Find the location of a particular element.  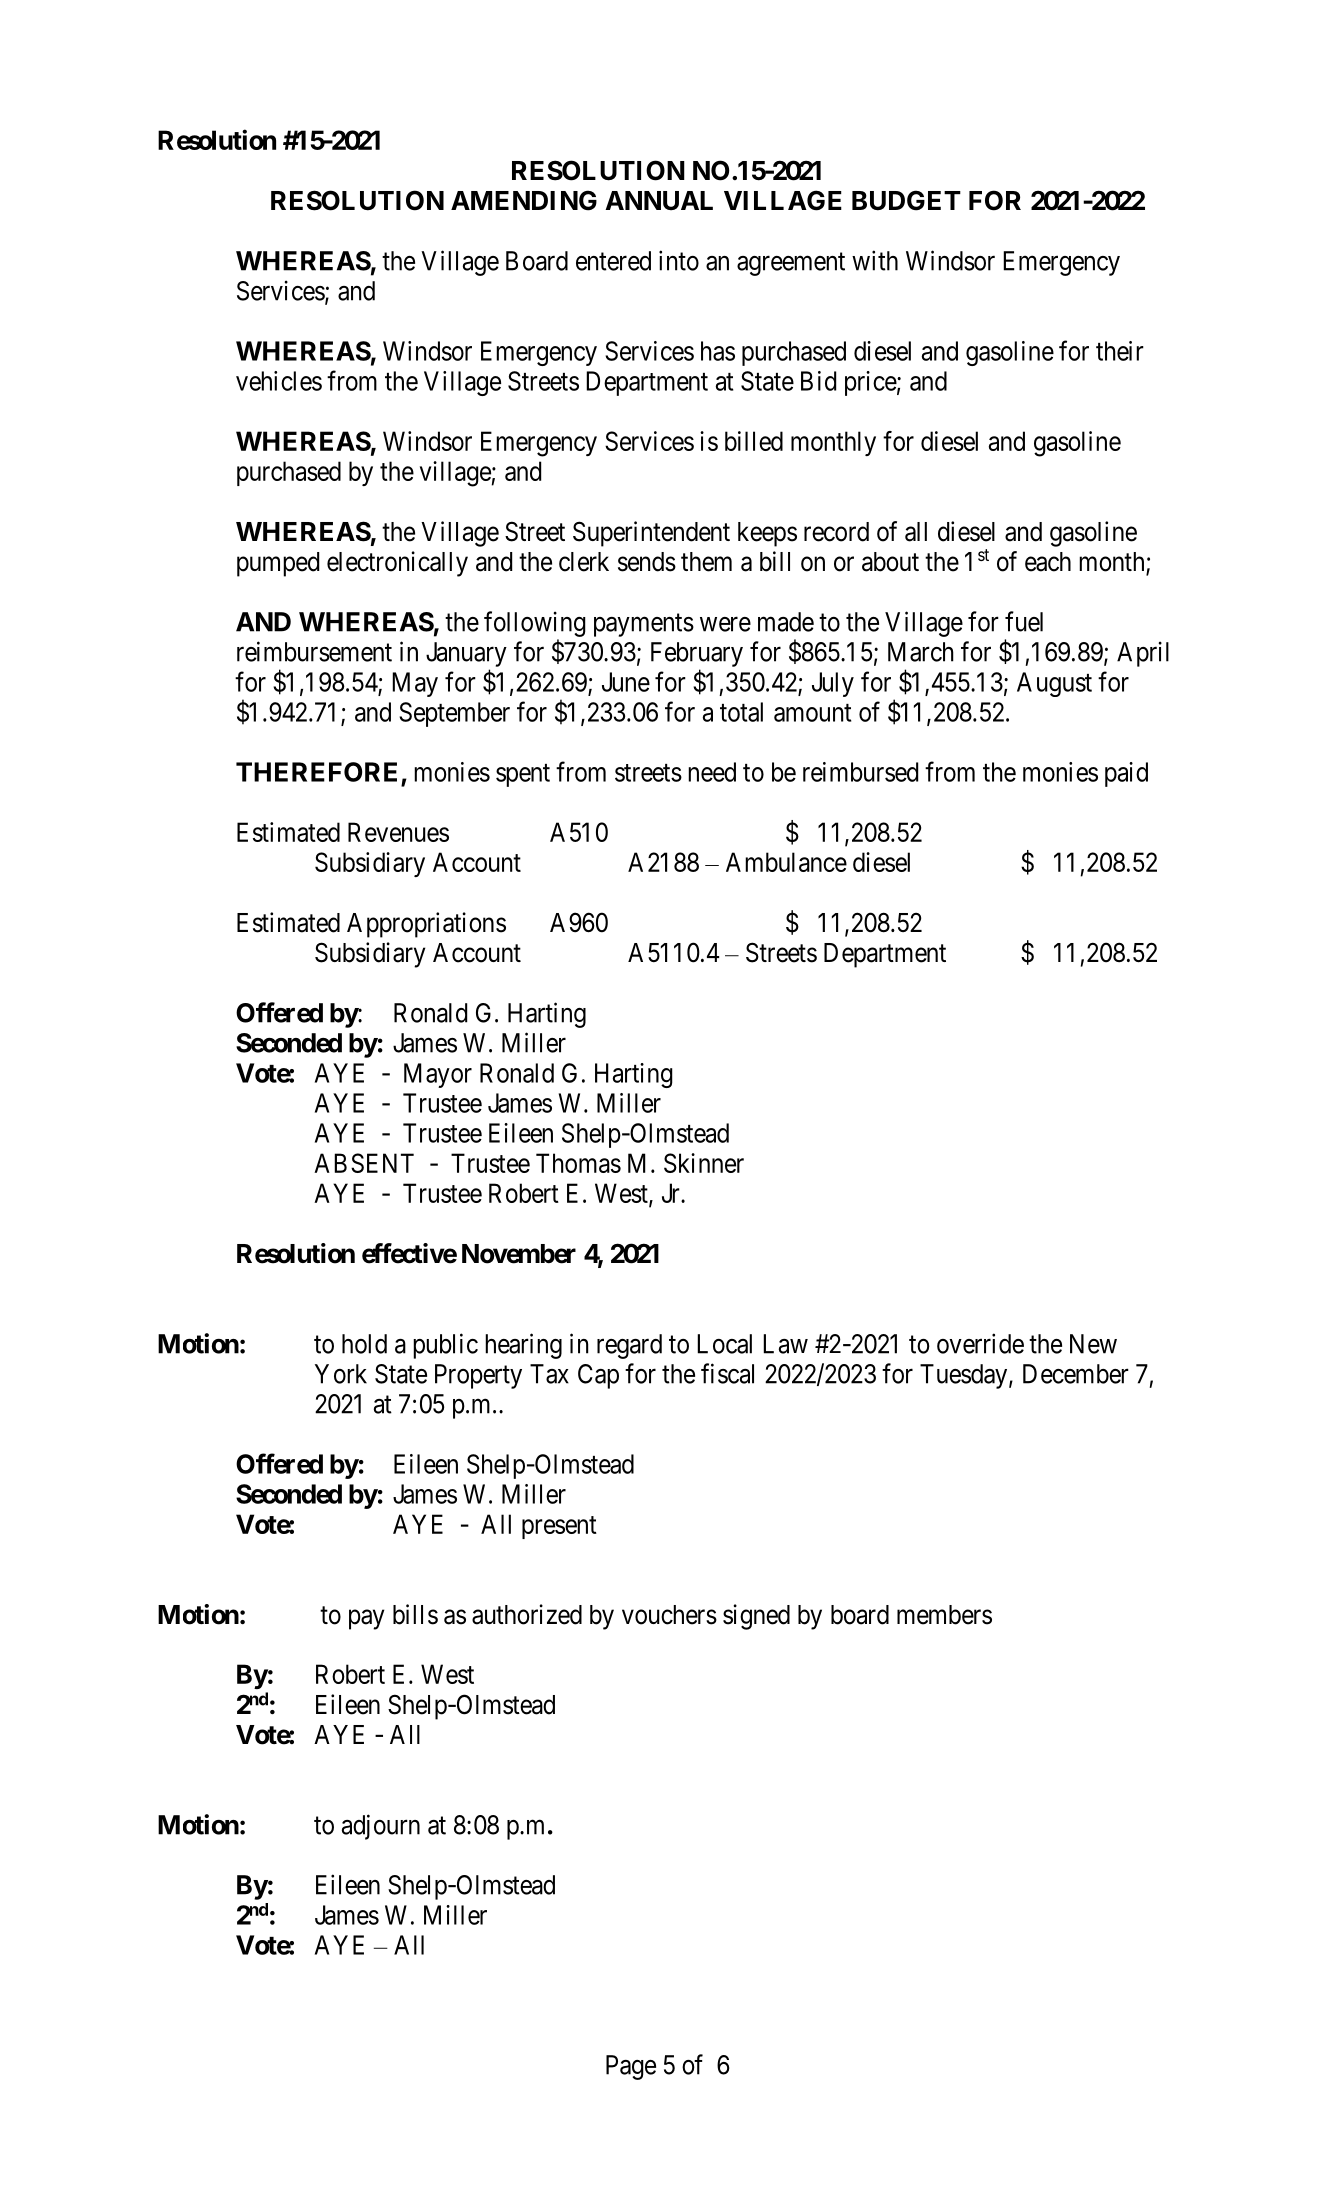

Page is located at coordinates (631, 2067).
